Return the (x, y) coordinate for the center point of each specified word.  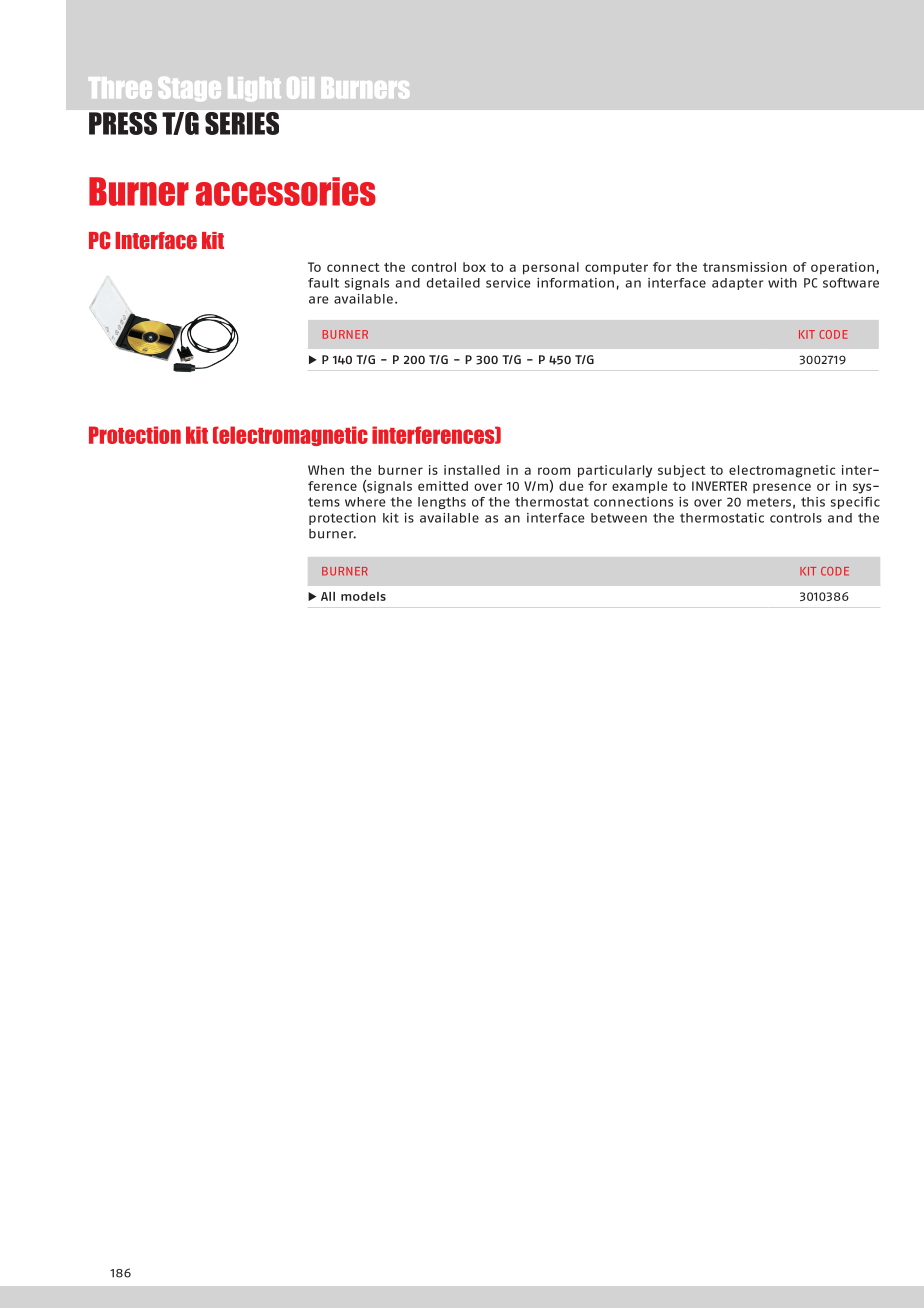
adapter (737, 284)
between (619, 518)
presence (782, 488)
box (474, 267)
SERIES (242, 123)
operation (842, 268)
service (508, 283)
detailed (453, 283)
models (363, 596)
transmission (745, 267)
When (326, 470)
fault (323, 283)
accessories (286, 191)
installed (472, 470)
